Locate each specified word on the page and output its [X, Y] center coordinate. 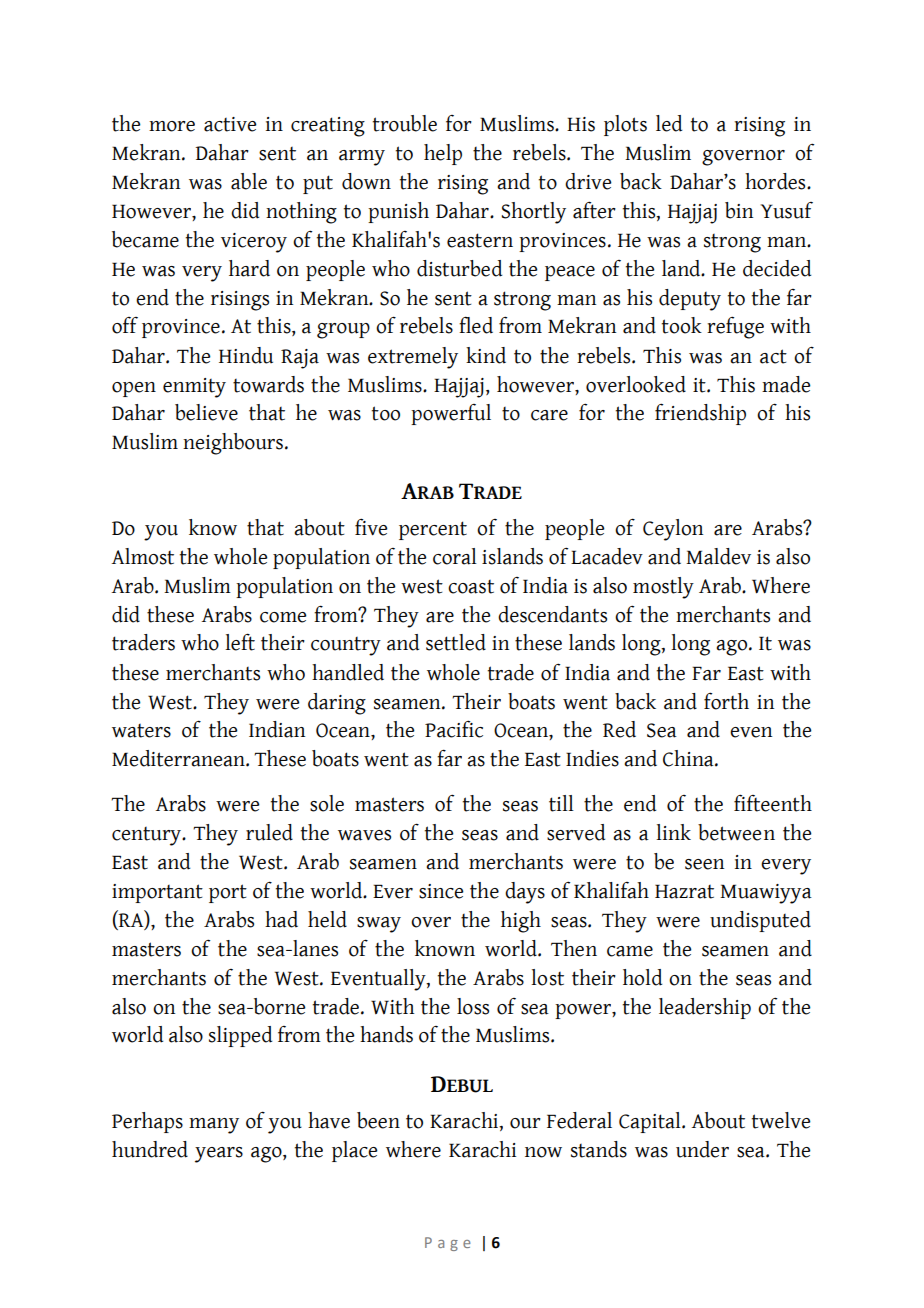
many [214, 1126]
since [441, 891]
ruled [269, 832]
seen [704, 864]
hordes [776, 181]
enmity [194, 388]
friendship [700, 414]
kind [486, 355]
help [443, 154]
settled [456, 642]
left [240, 642]
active [230, 124]
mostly [663, 588]
